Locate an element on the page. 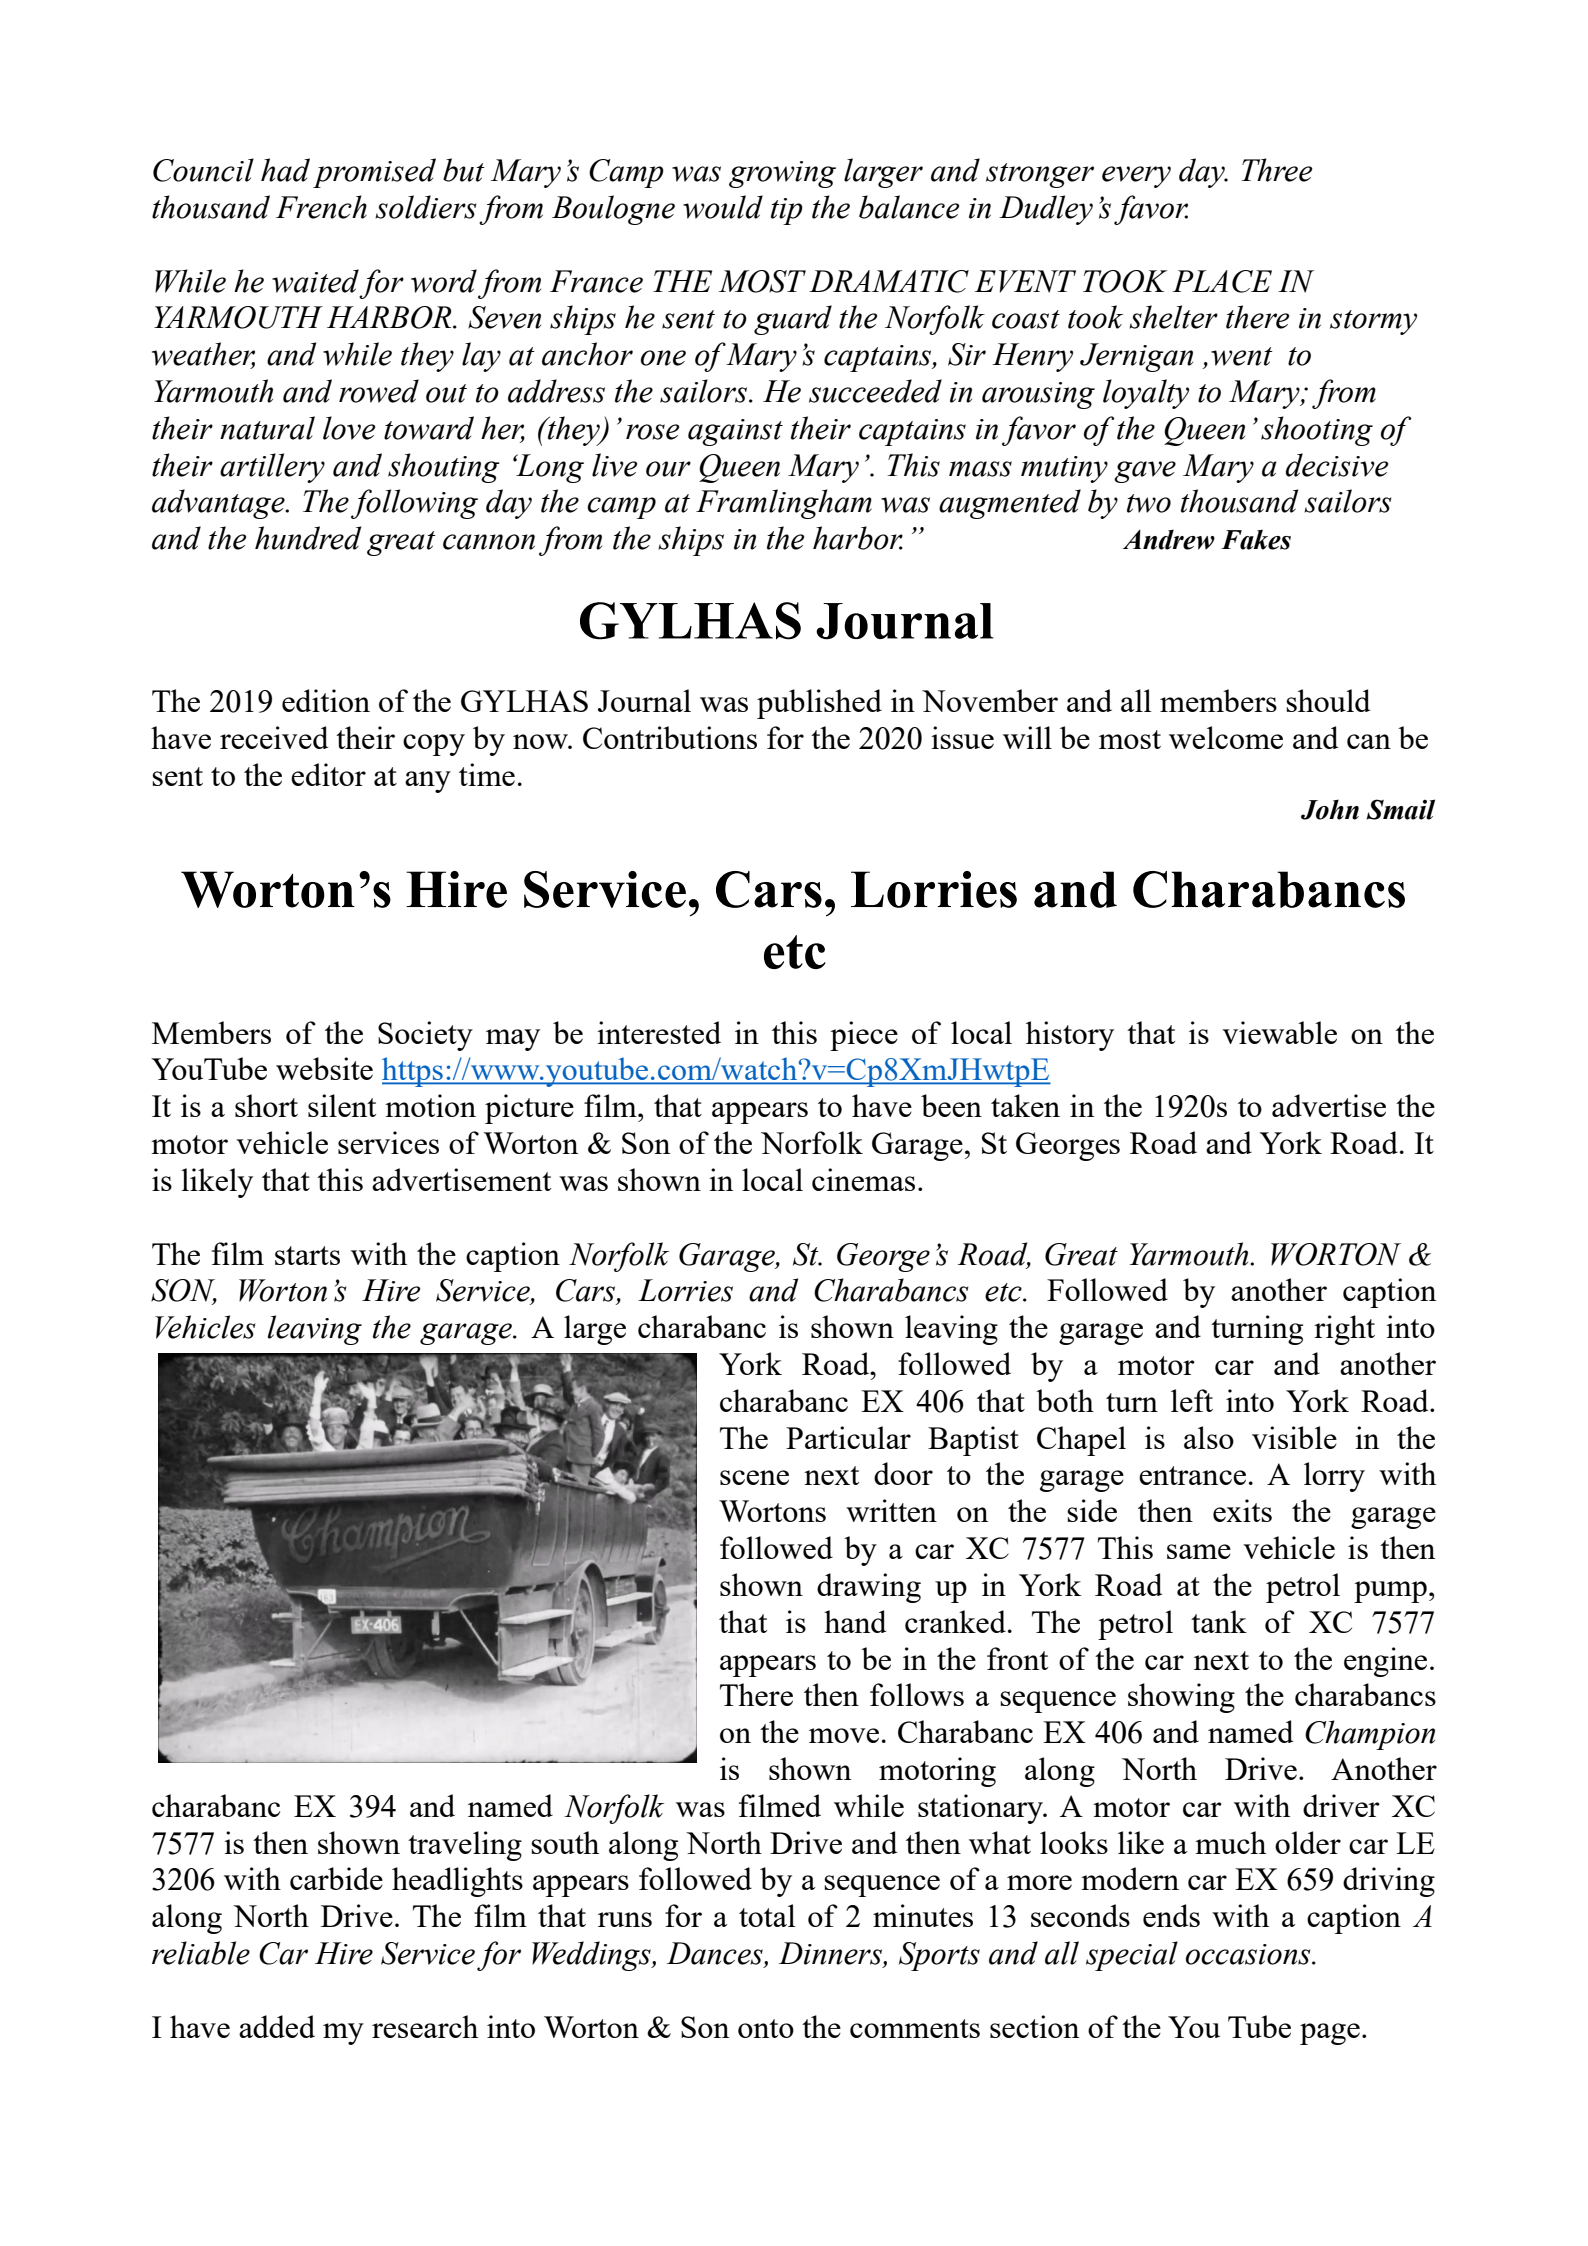 The height and width of the image is (2246, 1588). exits is located at coordinates (1242, 1510).
